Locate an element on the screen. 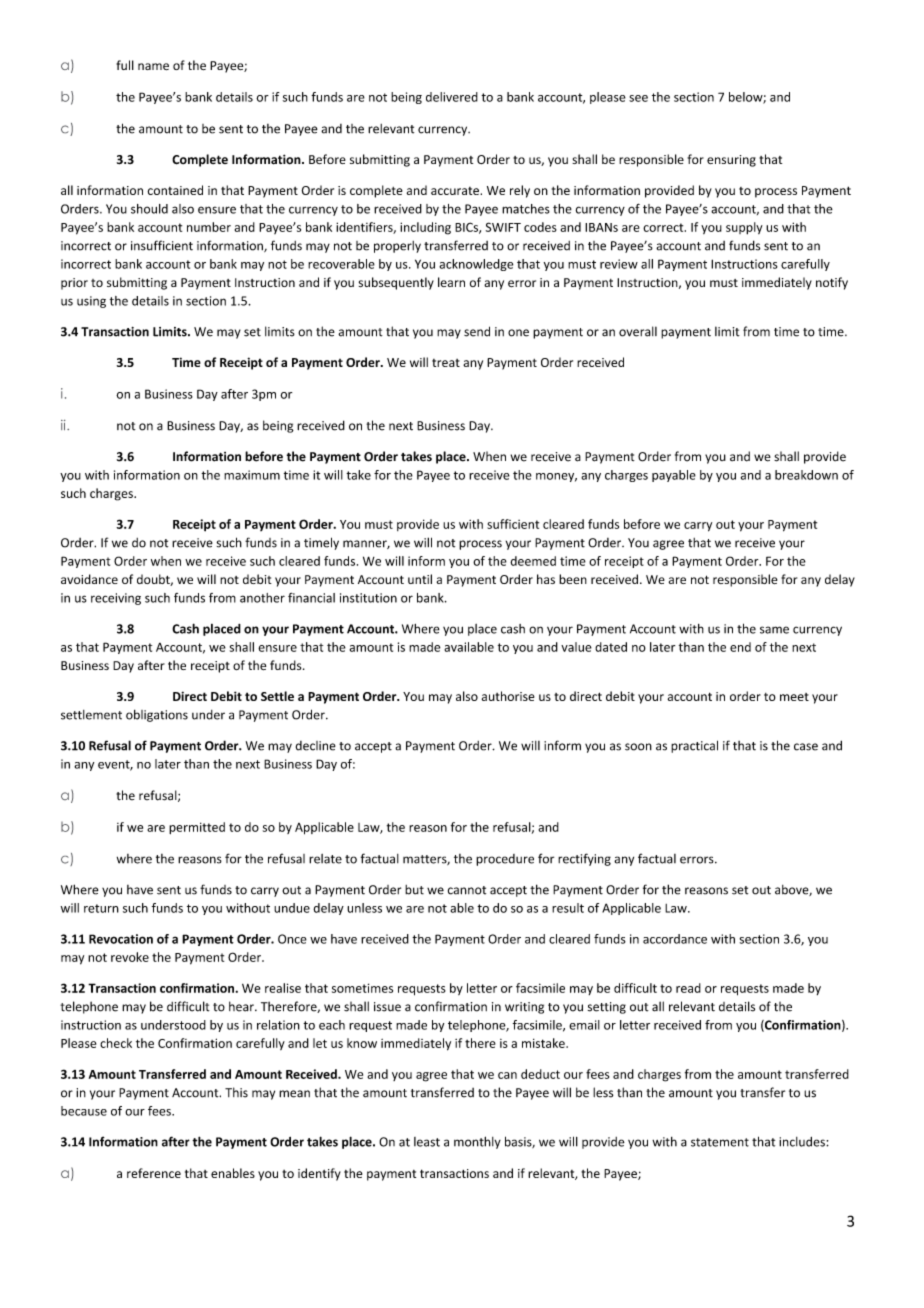  monthly is located at coordinates (477, 1142).
